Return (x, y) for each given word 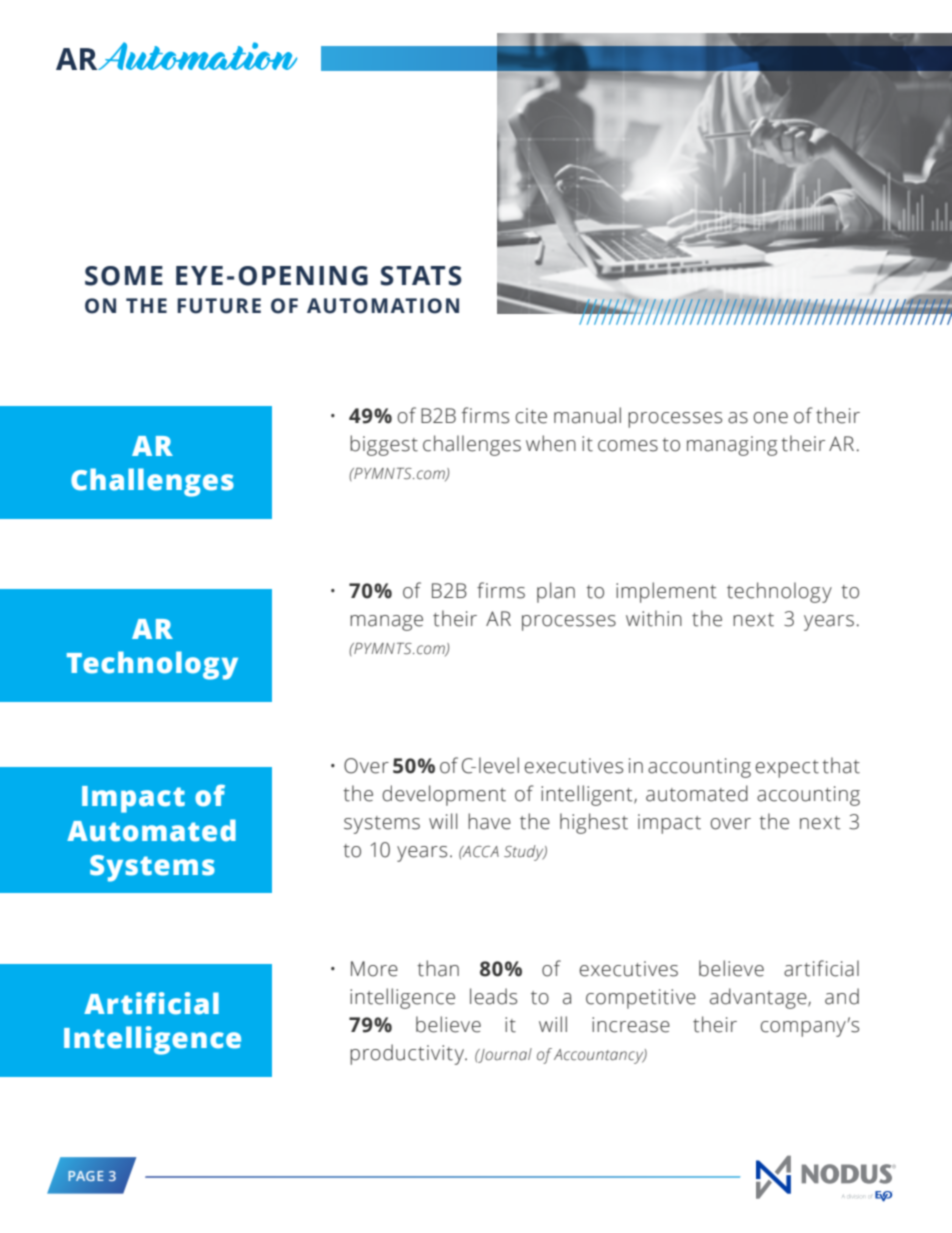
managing (732, 446)
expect (787, 769)
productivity (408, 1054)
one (770, 418)
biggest (384, 445)
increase (631, 1025)
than (438, 968)
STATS (421, 276)
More (374, 969)
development (444, 795)
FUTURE (219, 306)
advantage (759, 998)
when (551, 443)
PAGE (85, 1176)
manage (386, 623)
